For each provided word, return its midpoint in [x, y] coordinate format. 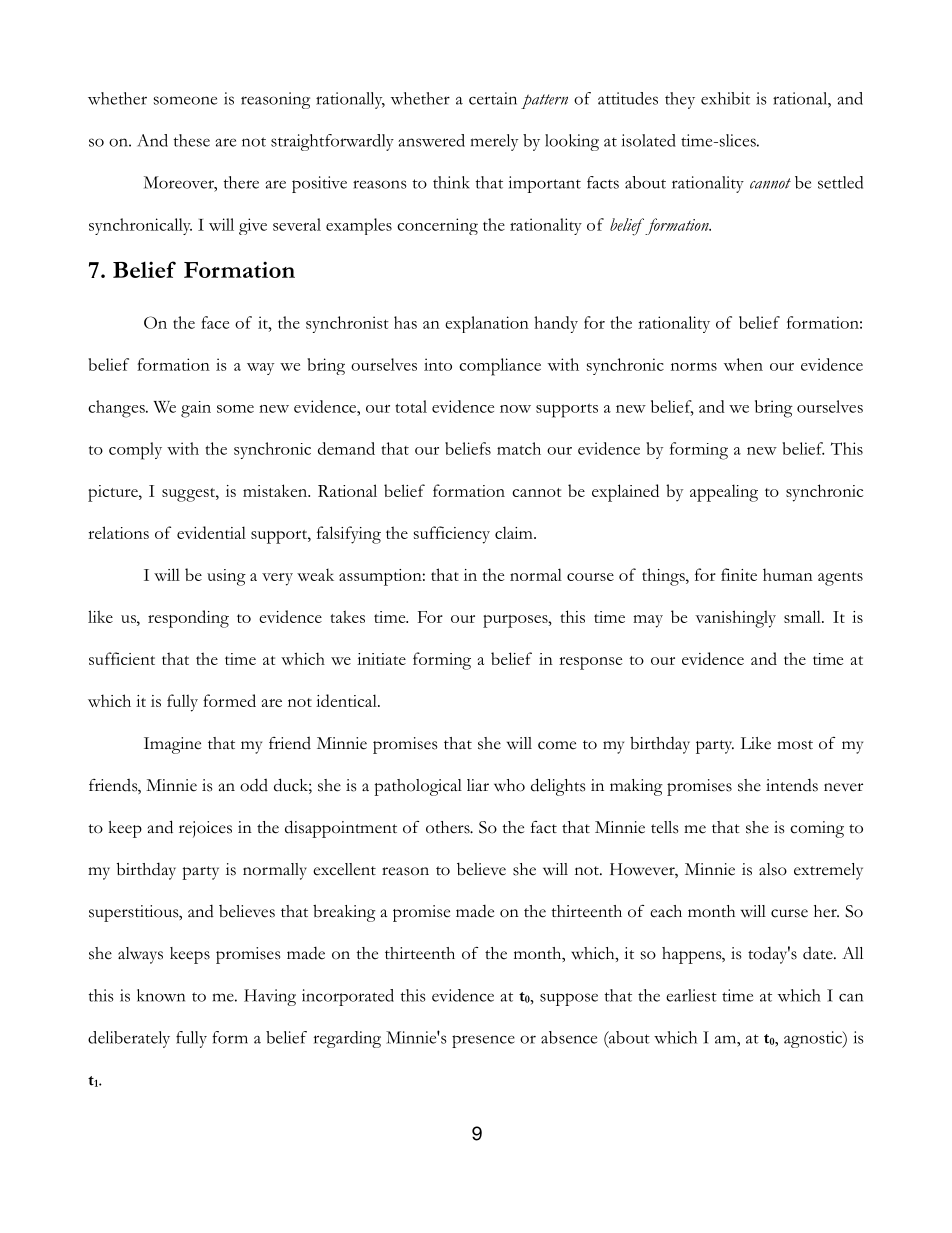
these [192, 140]
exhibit [725, 98]
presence [483, 1041]
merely [494, 142]
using [226, 577]
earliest [691, 995]
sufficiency [452, 535]
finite [739, 574]
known [161, 995]
